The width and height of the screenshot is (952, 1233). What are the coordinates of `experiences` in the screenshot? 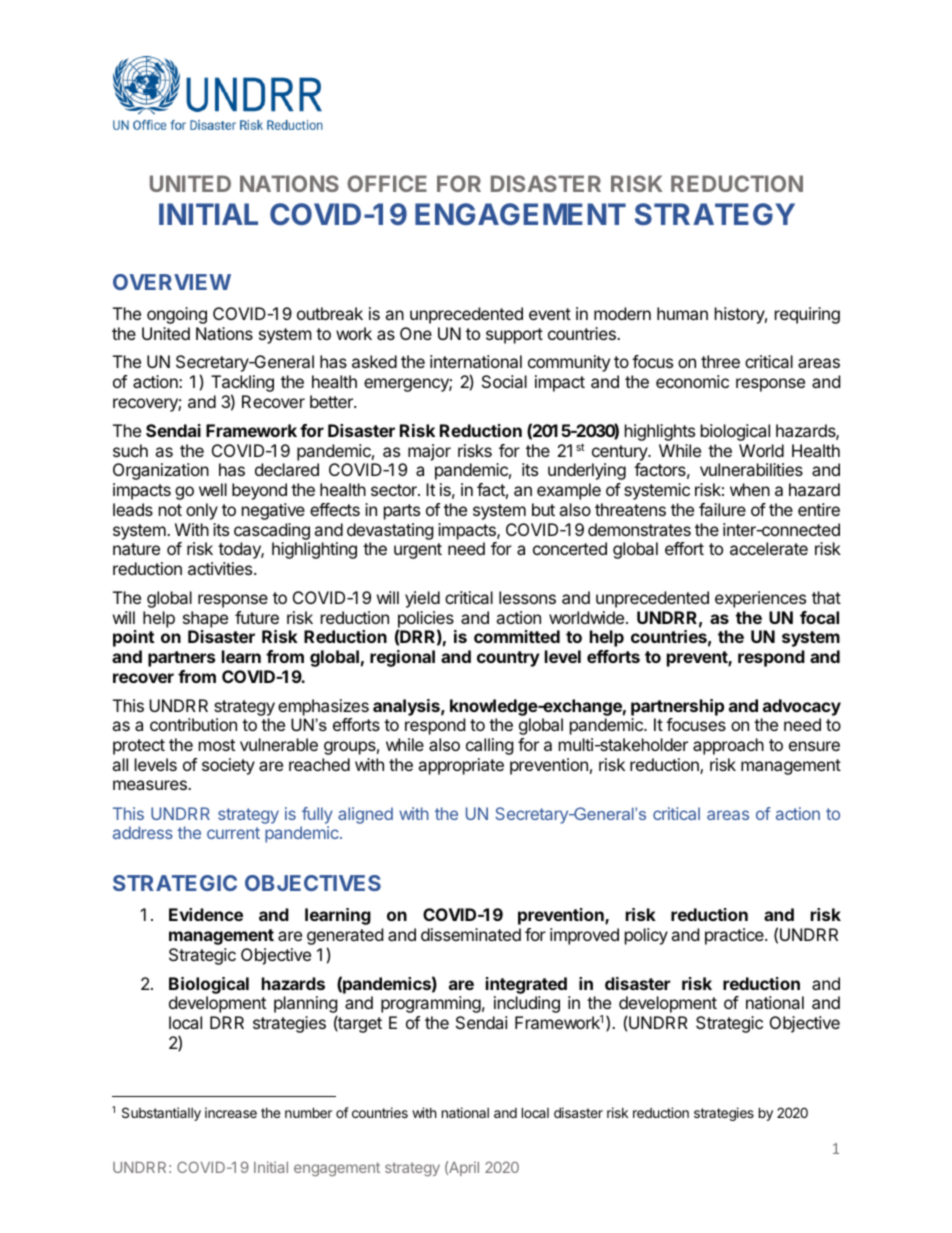 It's located at (760, 599).
